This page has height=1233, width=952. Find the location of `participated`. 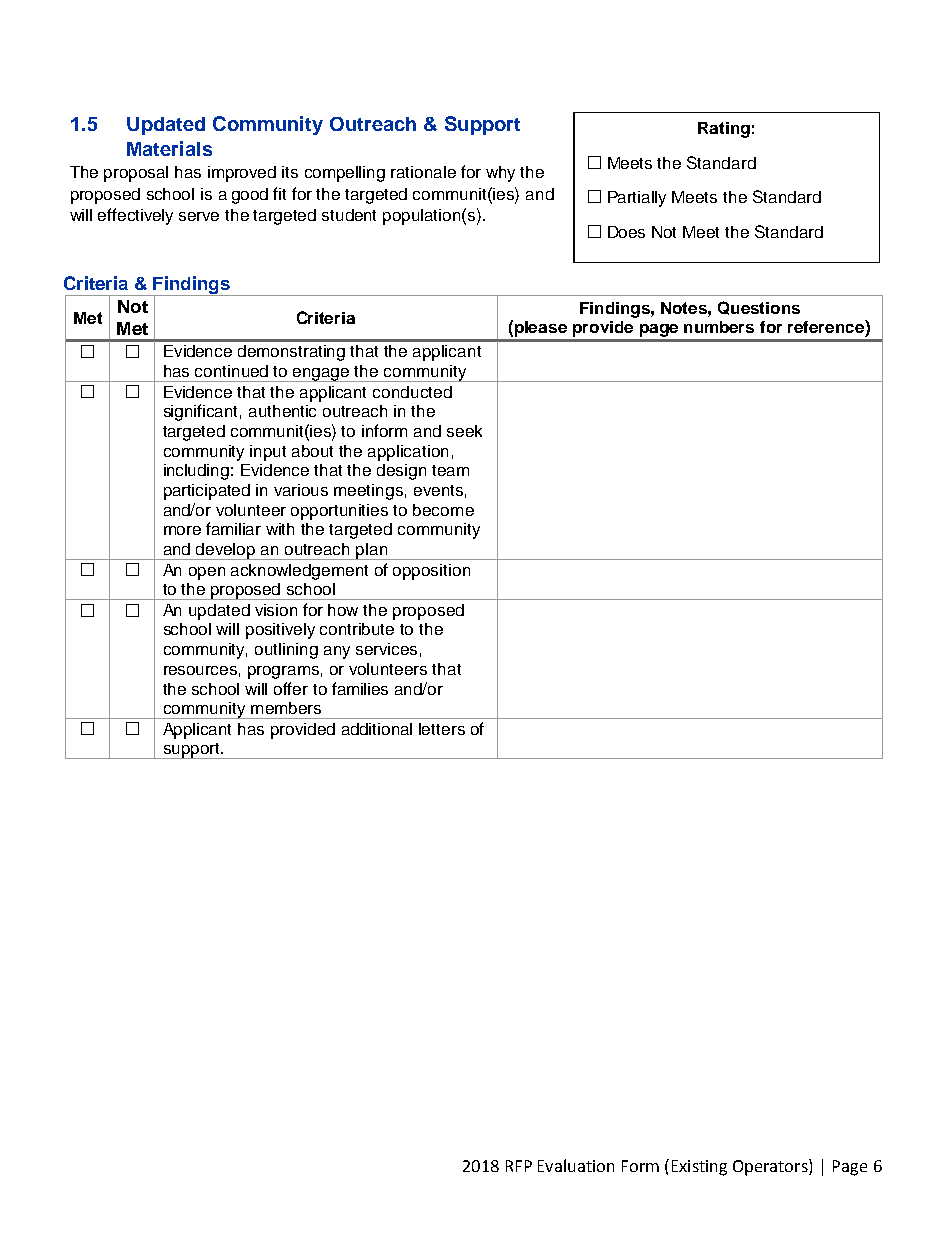

participated is located at coordinates (207, 492).
